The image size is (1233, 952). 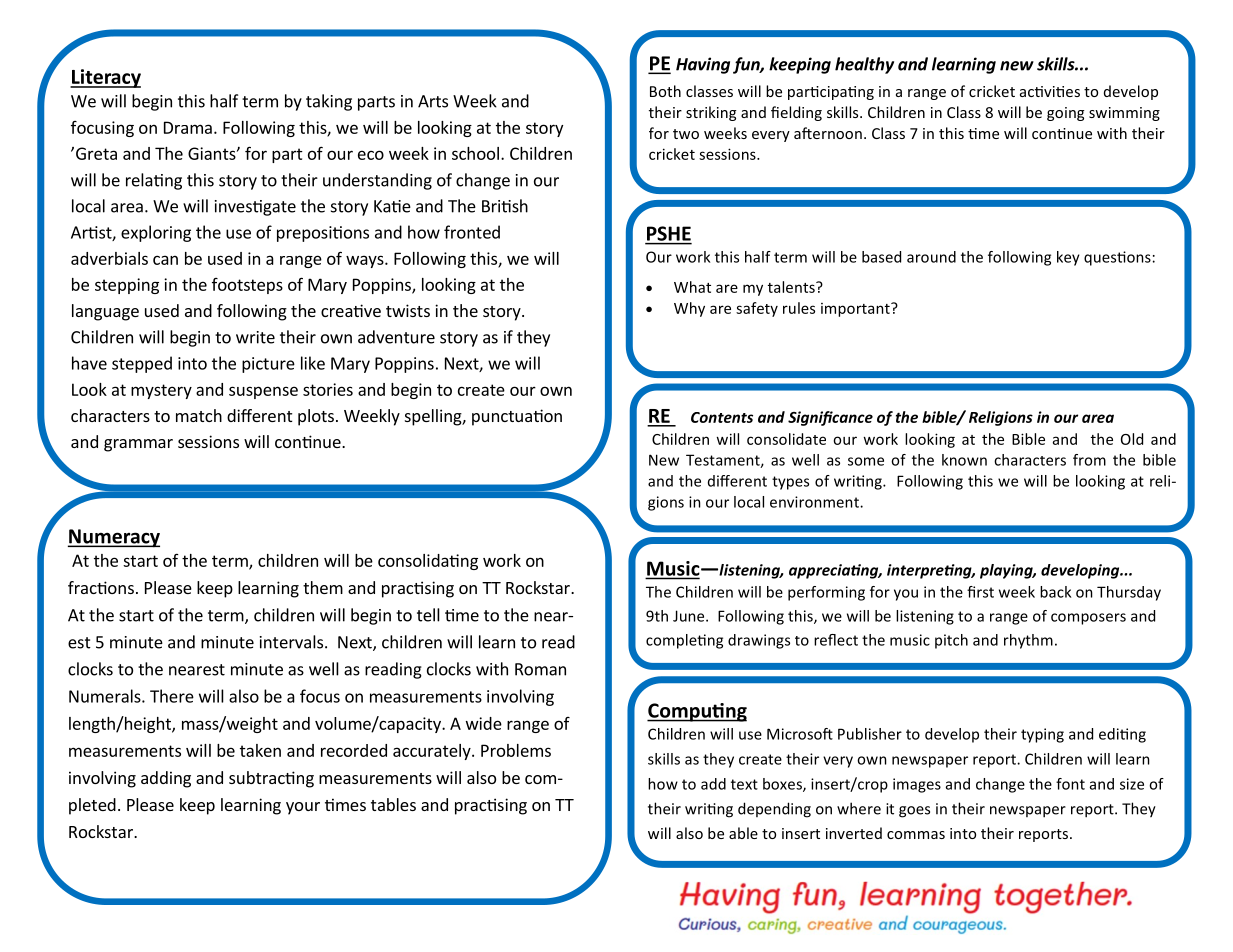 I want to click on activities, so click(x=1050, y=91).
